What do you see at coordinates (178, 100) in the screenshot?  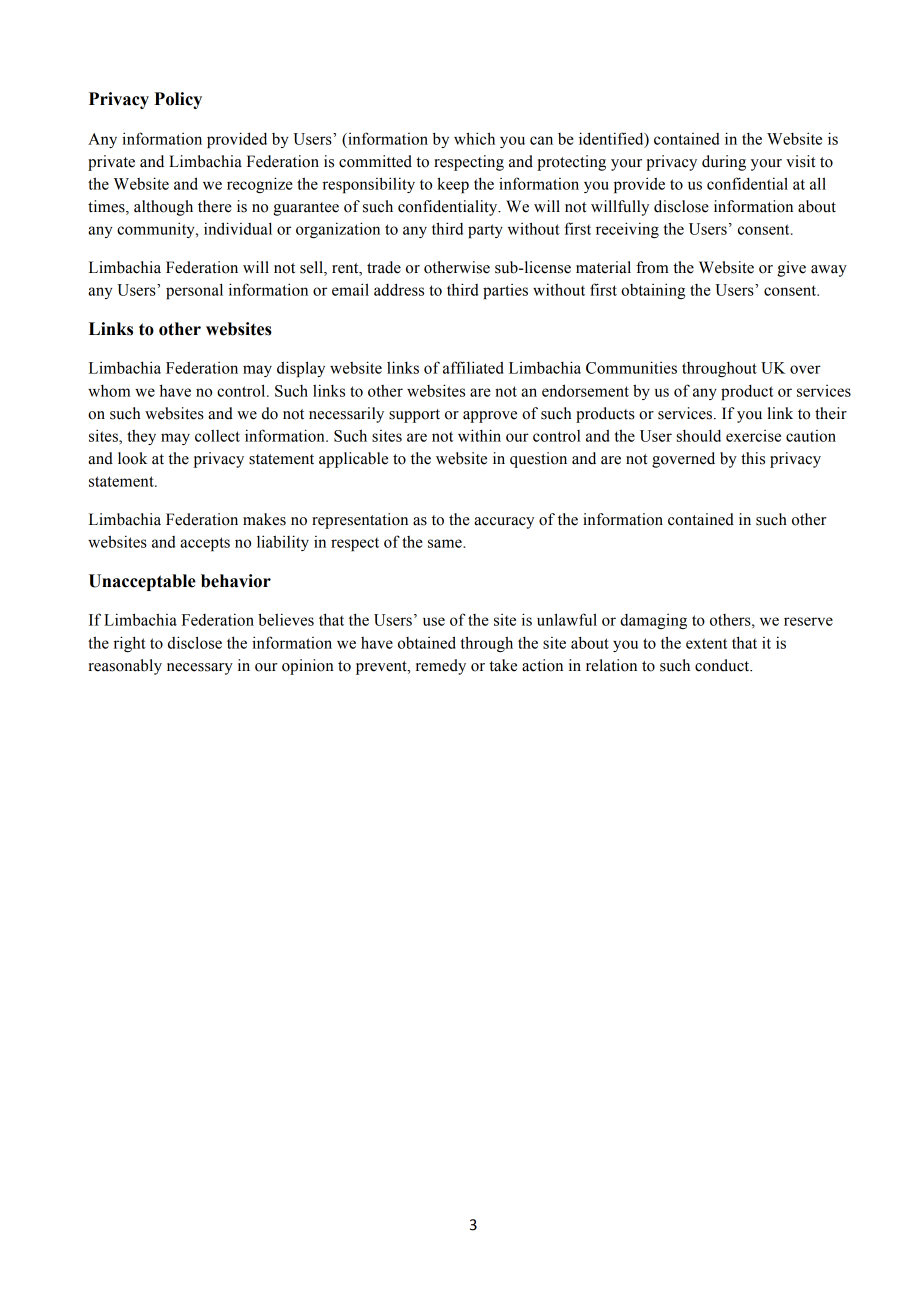 I see `Policy` at bounding box center [178, 100].
